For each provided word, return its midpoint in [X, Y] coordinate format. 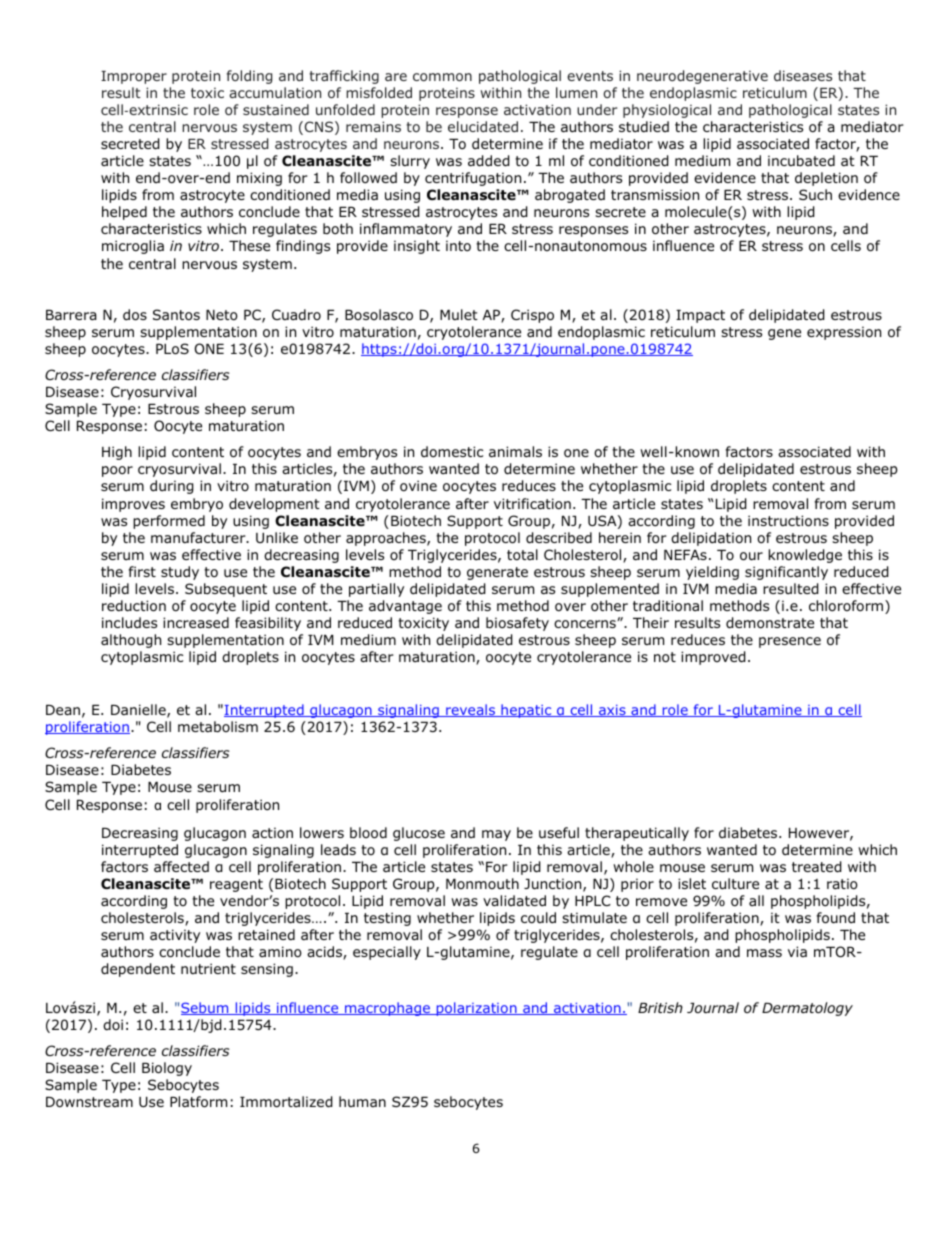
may [496, 835]
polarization [476, 1009]
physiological [667, 111]
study [180, 573]
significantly [786, 573]
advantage [405, 607]
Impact [700, 316]
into [458, 246]
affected [181, 866]
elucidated [483, 126]
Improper [134, 77]
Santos [176, 315]
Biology [167, 1069]
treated [817, 867]
